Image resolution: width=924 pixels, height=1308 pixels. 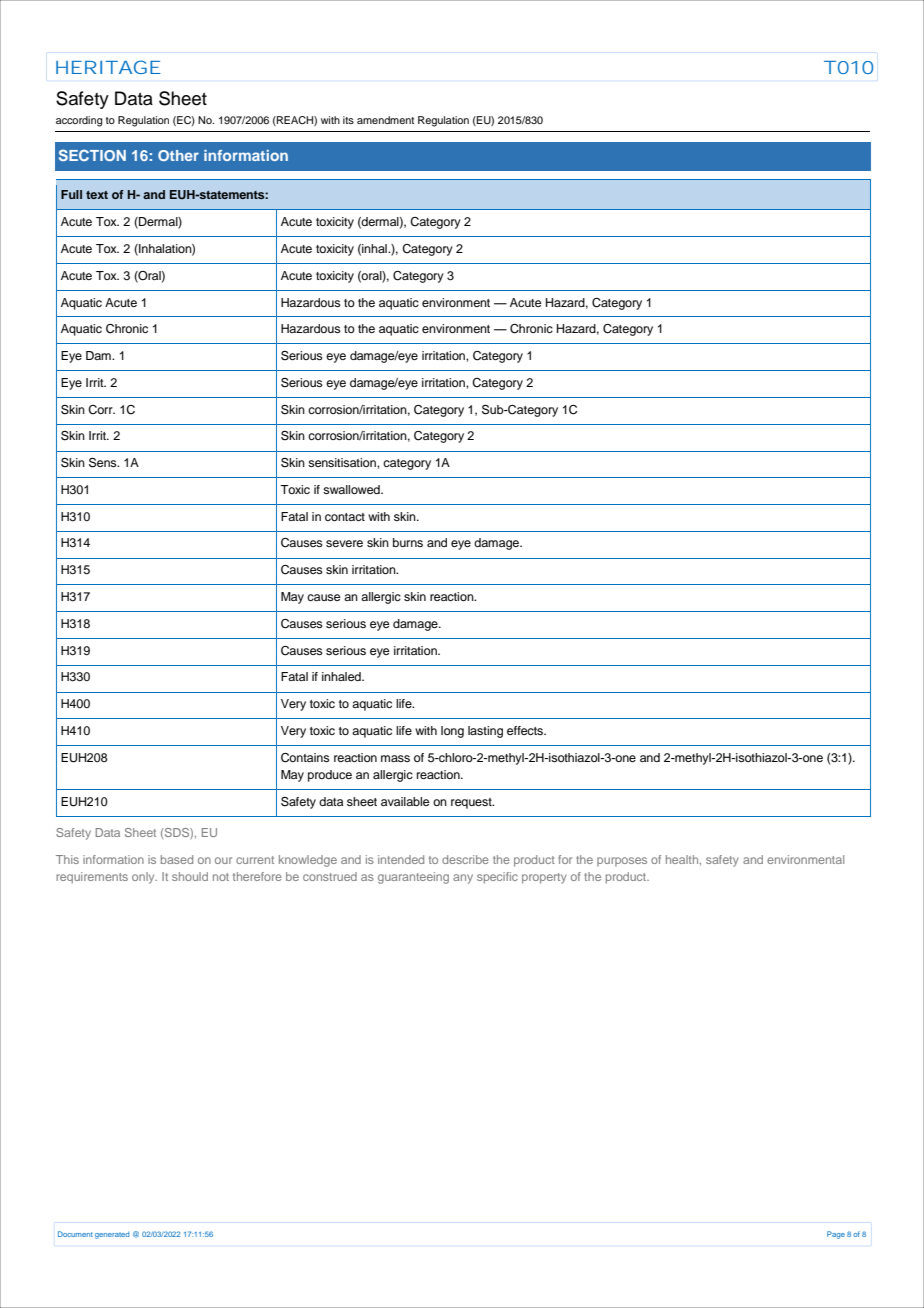 I want to click on describe, so click(x=465, y=859).
